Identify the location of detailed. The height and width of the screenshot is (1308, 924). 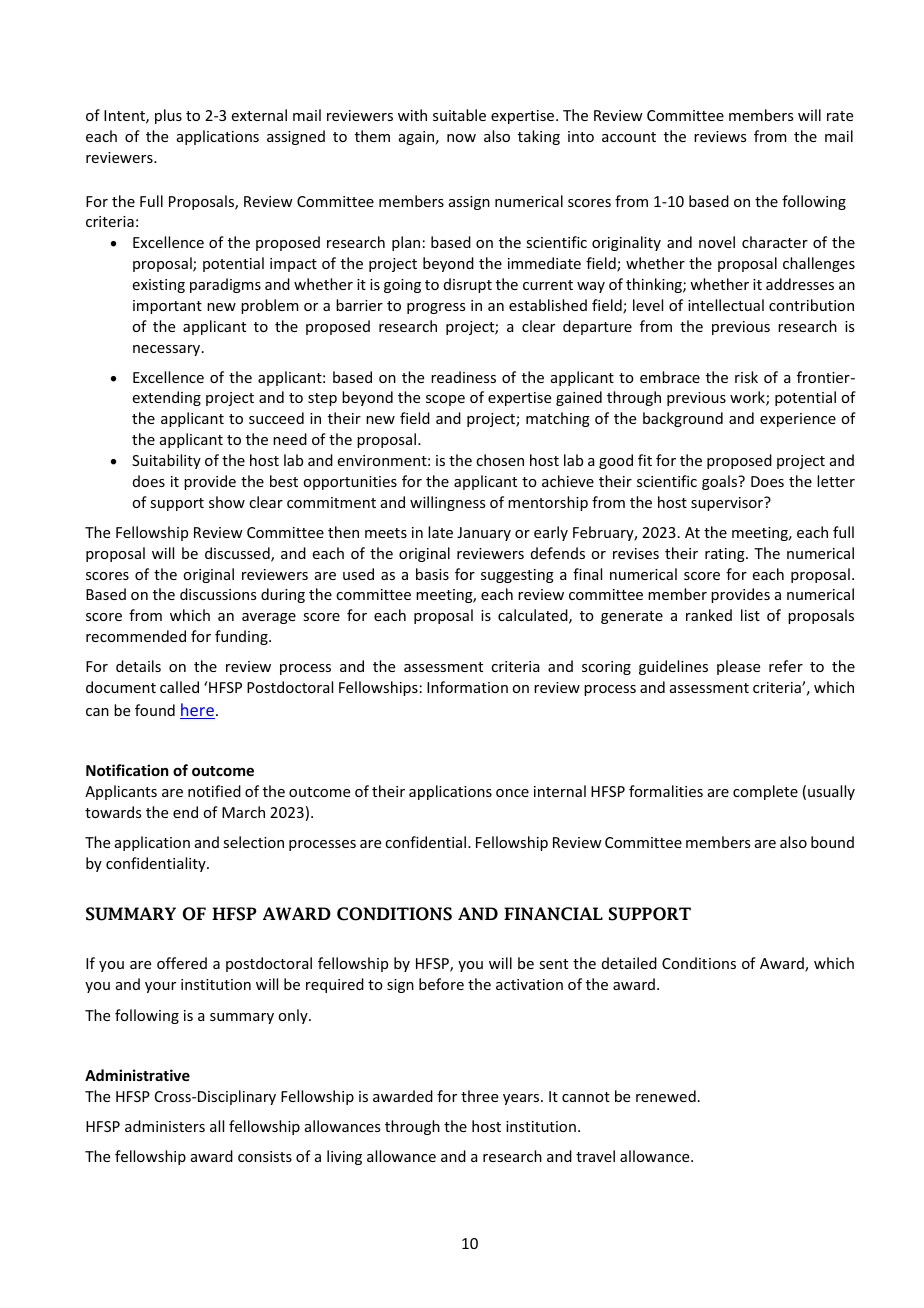
(629, 963).
